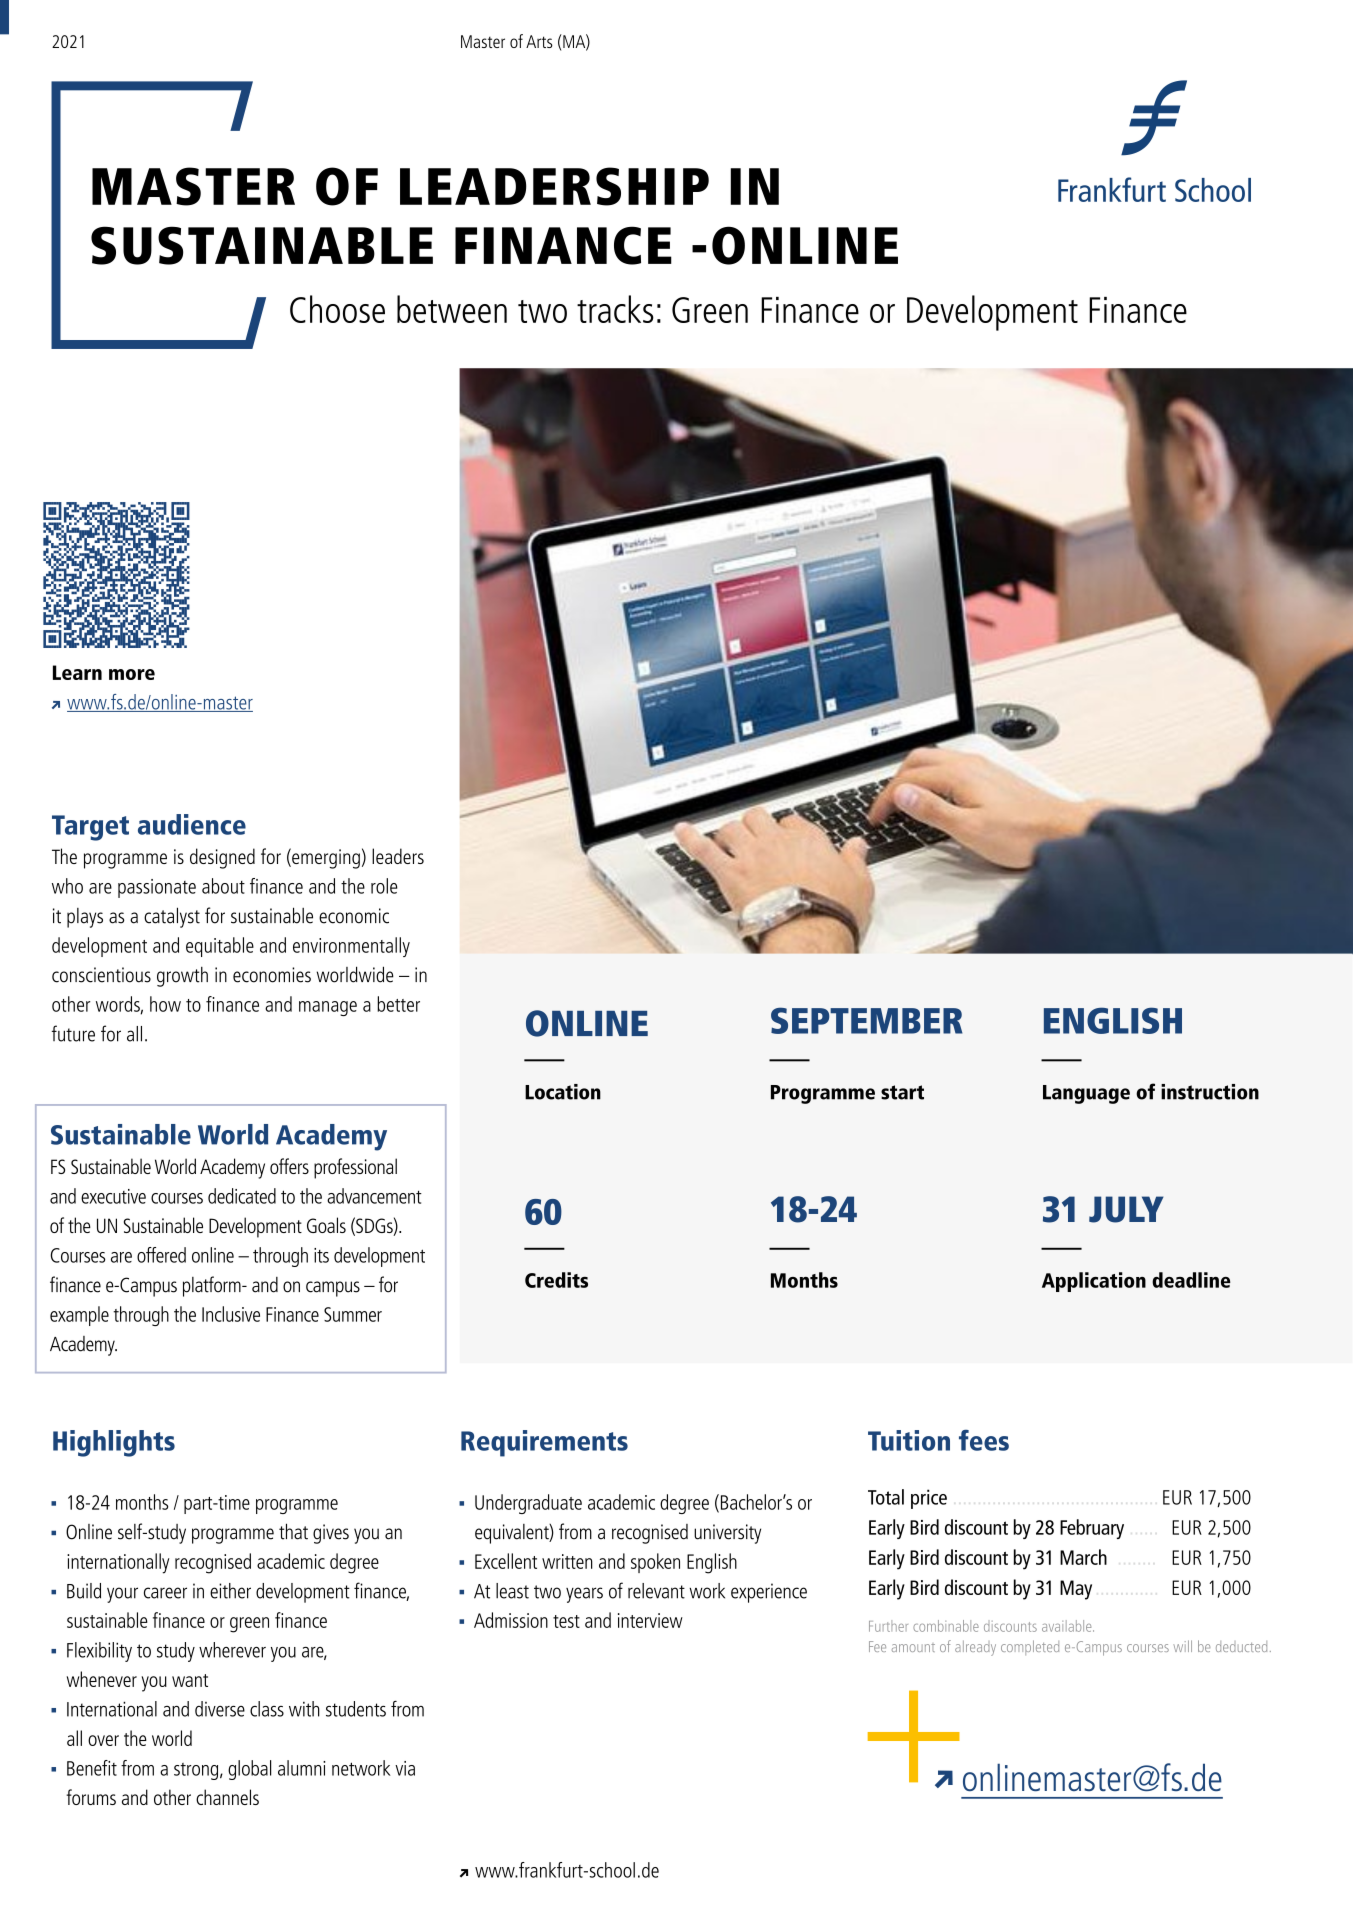 The width and height of the page is (1353, 1913). What do you see at coordinates (172, 917) in the page?
I see `catalyst` at bounding box center [172, 917].
